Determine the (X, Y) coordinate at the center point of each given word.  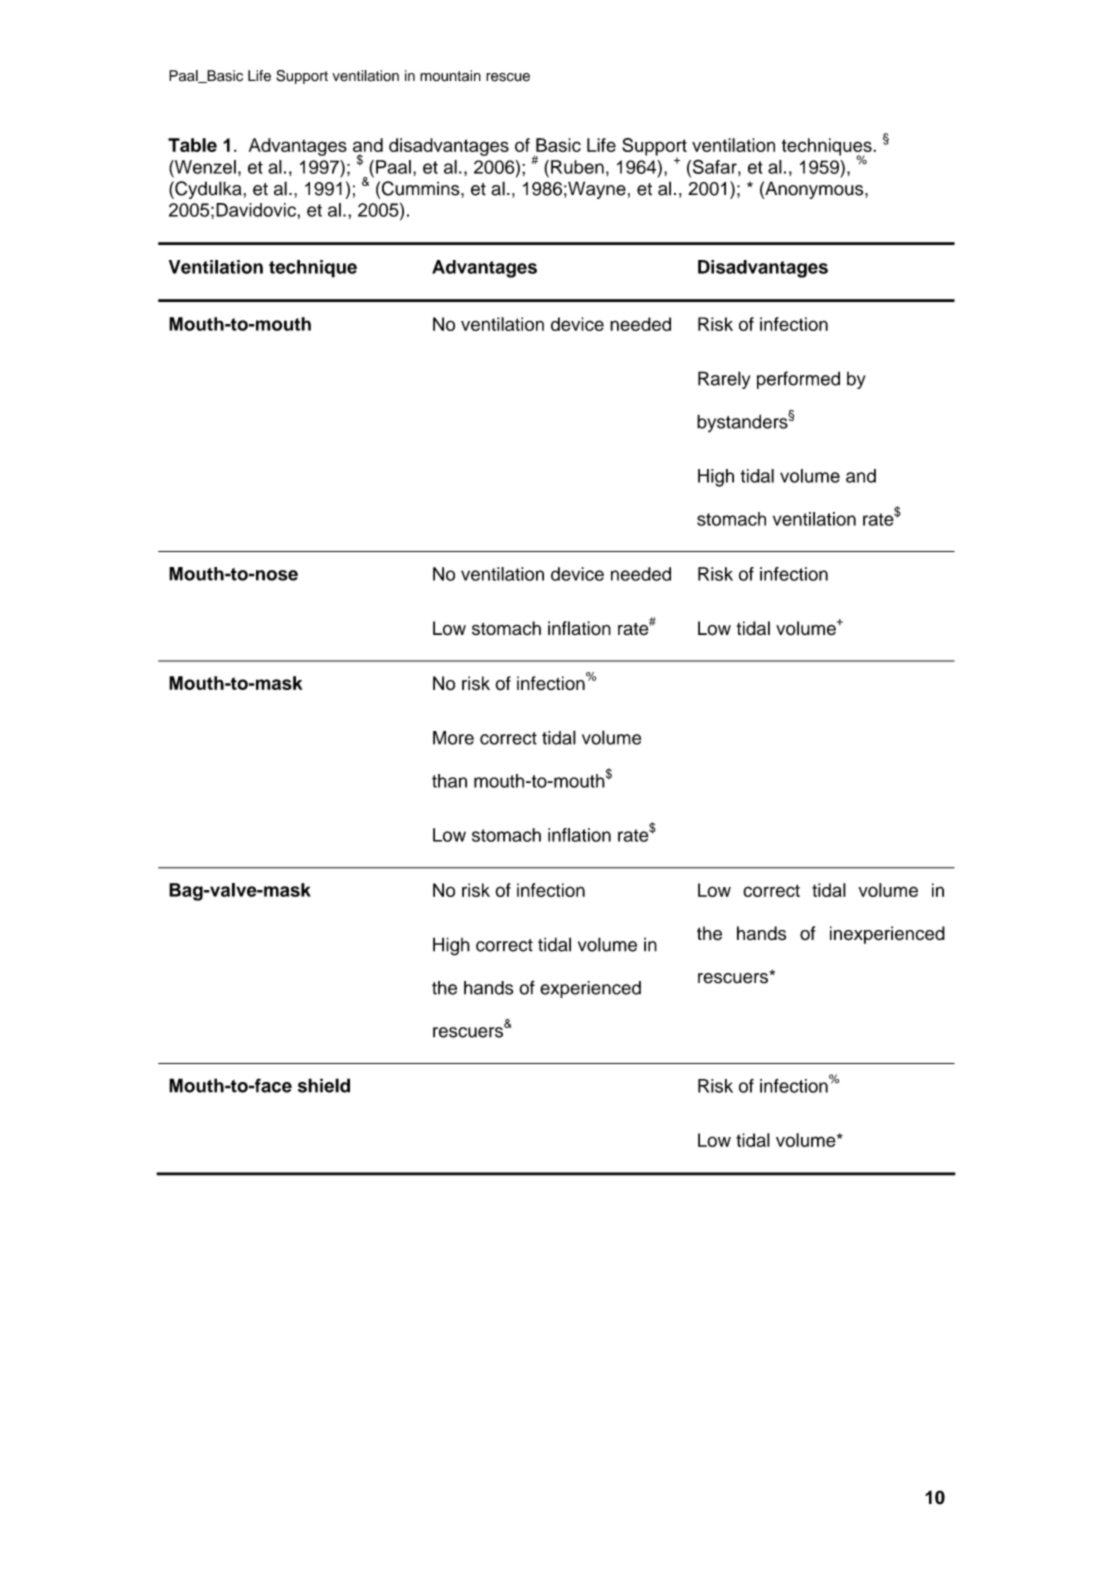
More (453, 738)
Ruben (577, 167)
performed (798, 380)
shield (324, 1085)
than (449, 781)
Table (192, 145)
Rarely (724, 380)
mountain (450, 76)
